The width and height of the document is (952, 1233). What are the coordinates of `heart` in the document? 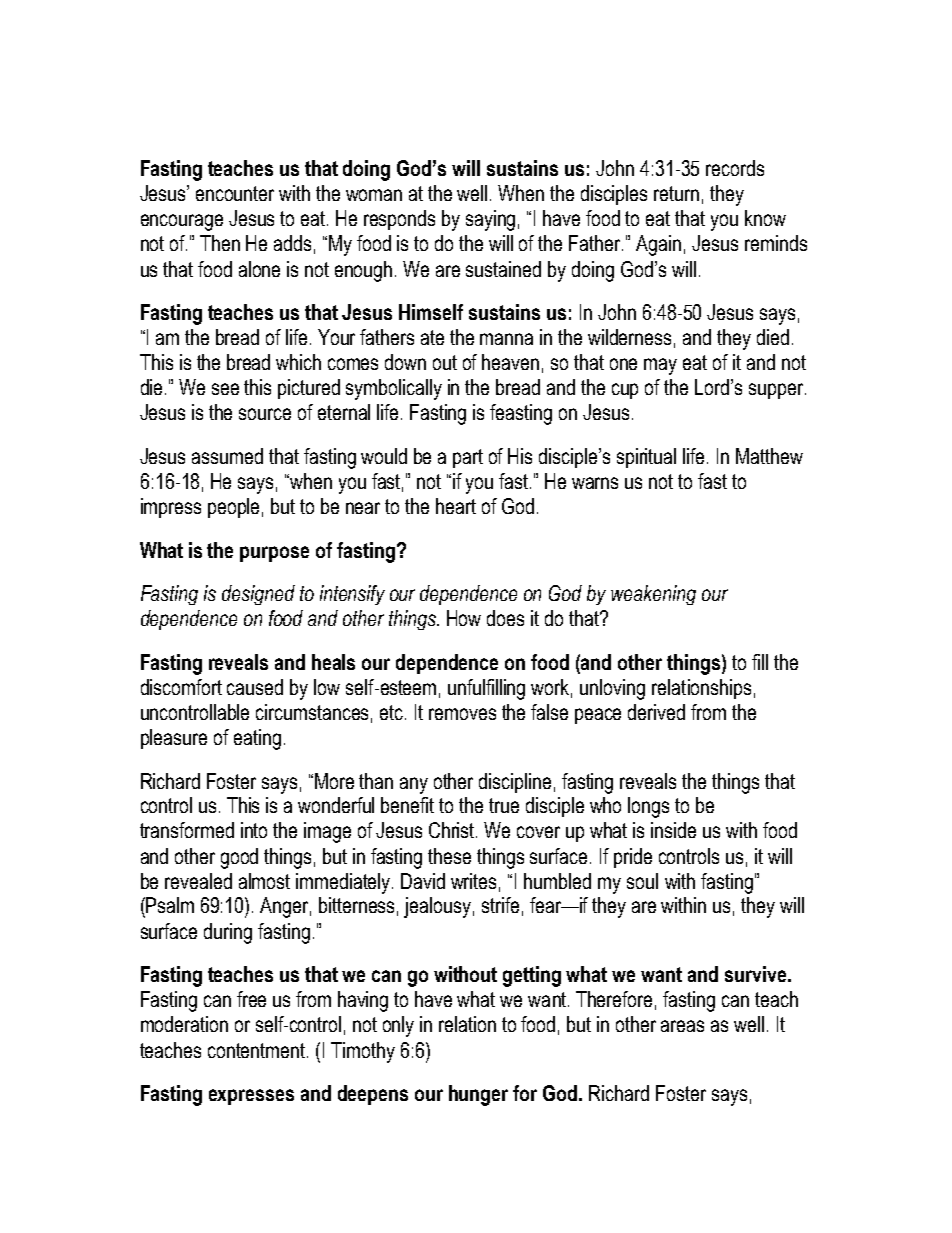 It's located at (456, 506).
